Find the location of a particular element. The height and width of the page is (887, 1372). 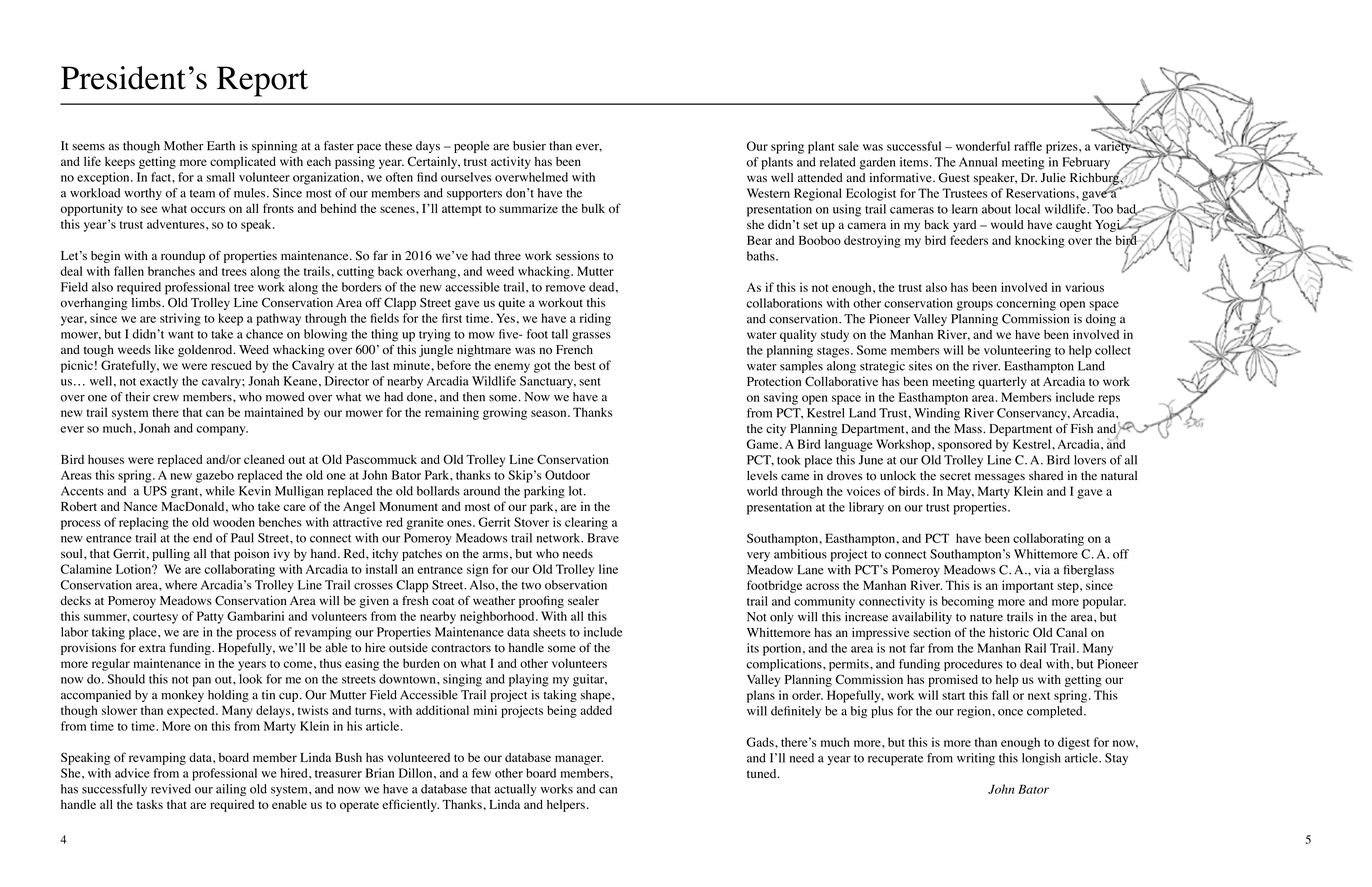

company is located at coordinates (222, 431).
